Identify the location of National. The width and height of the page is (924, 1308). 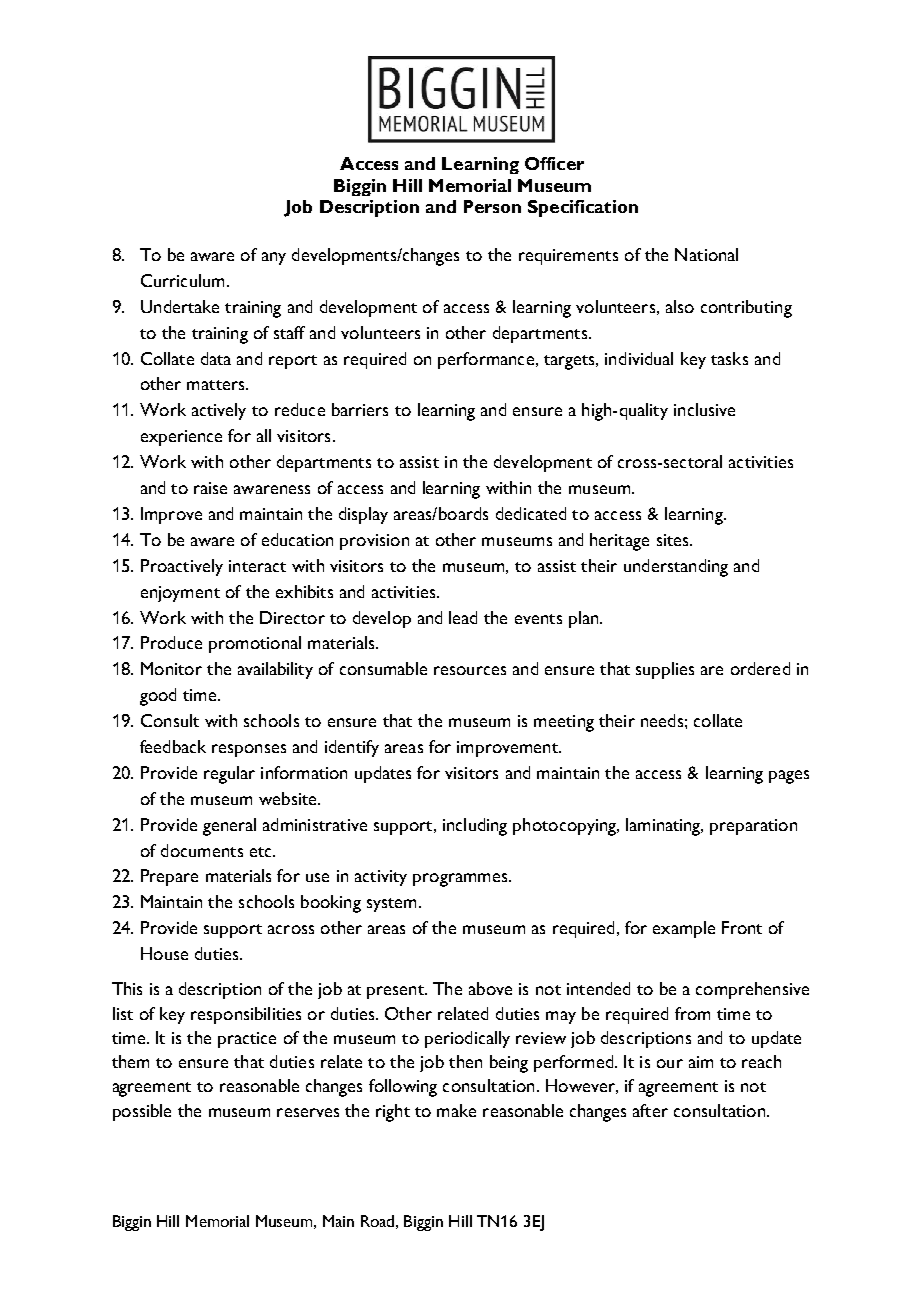
(706, 254).
